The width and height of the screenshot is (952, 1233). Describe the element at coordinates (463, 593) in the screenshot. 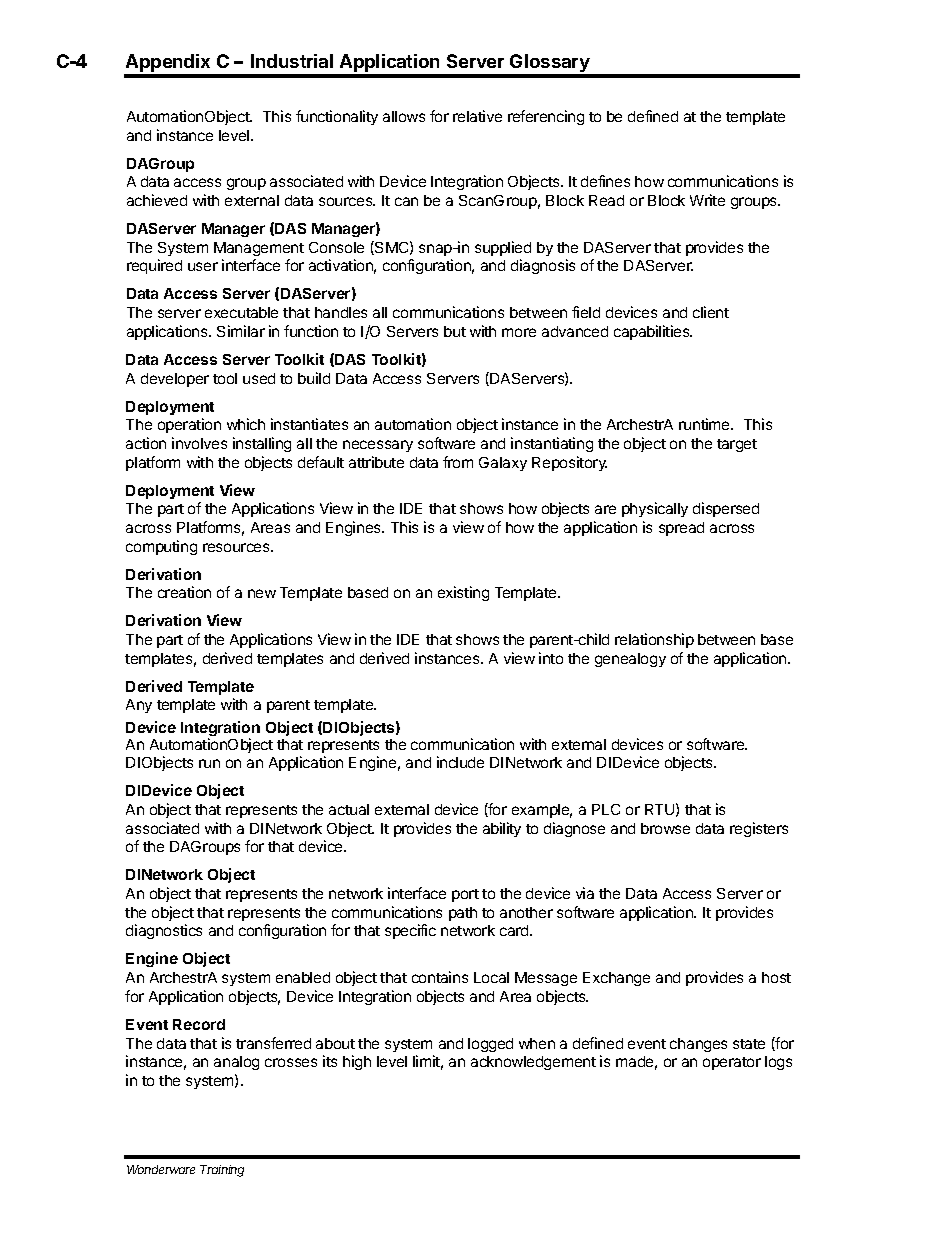

I see `existing` at that location.
